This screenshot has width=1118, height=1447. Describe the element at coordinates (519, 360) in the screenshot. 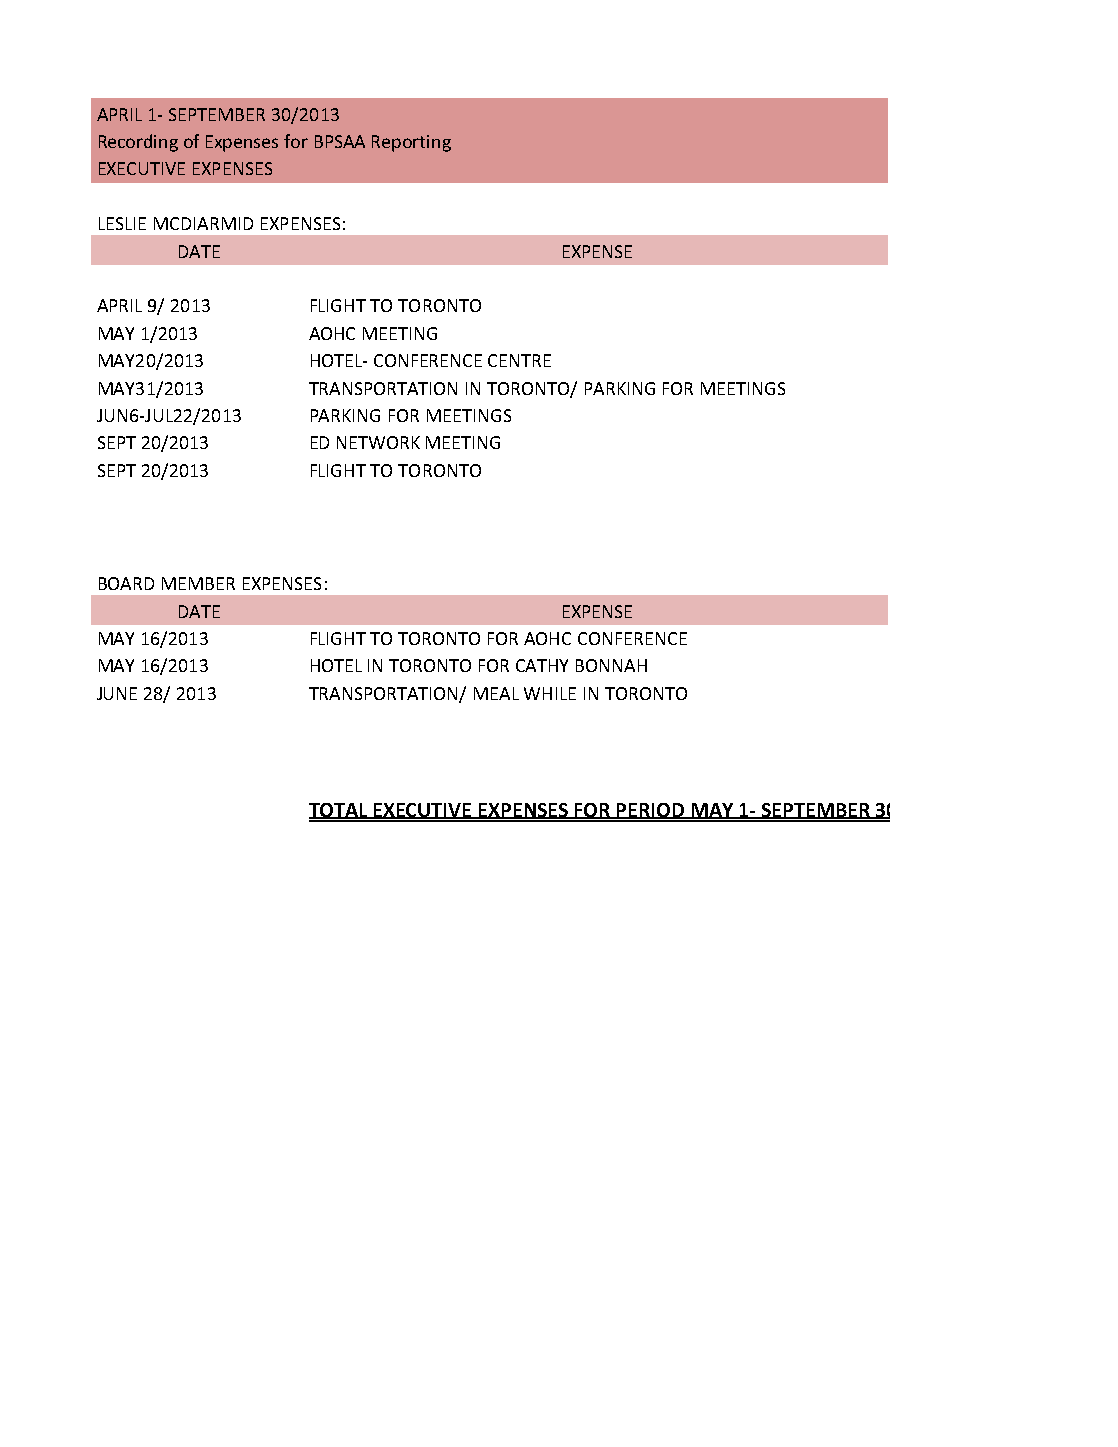

I see `CENTRE` at that location.
